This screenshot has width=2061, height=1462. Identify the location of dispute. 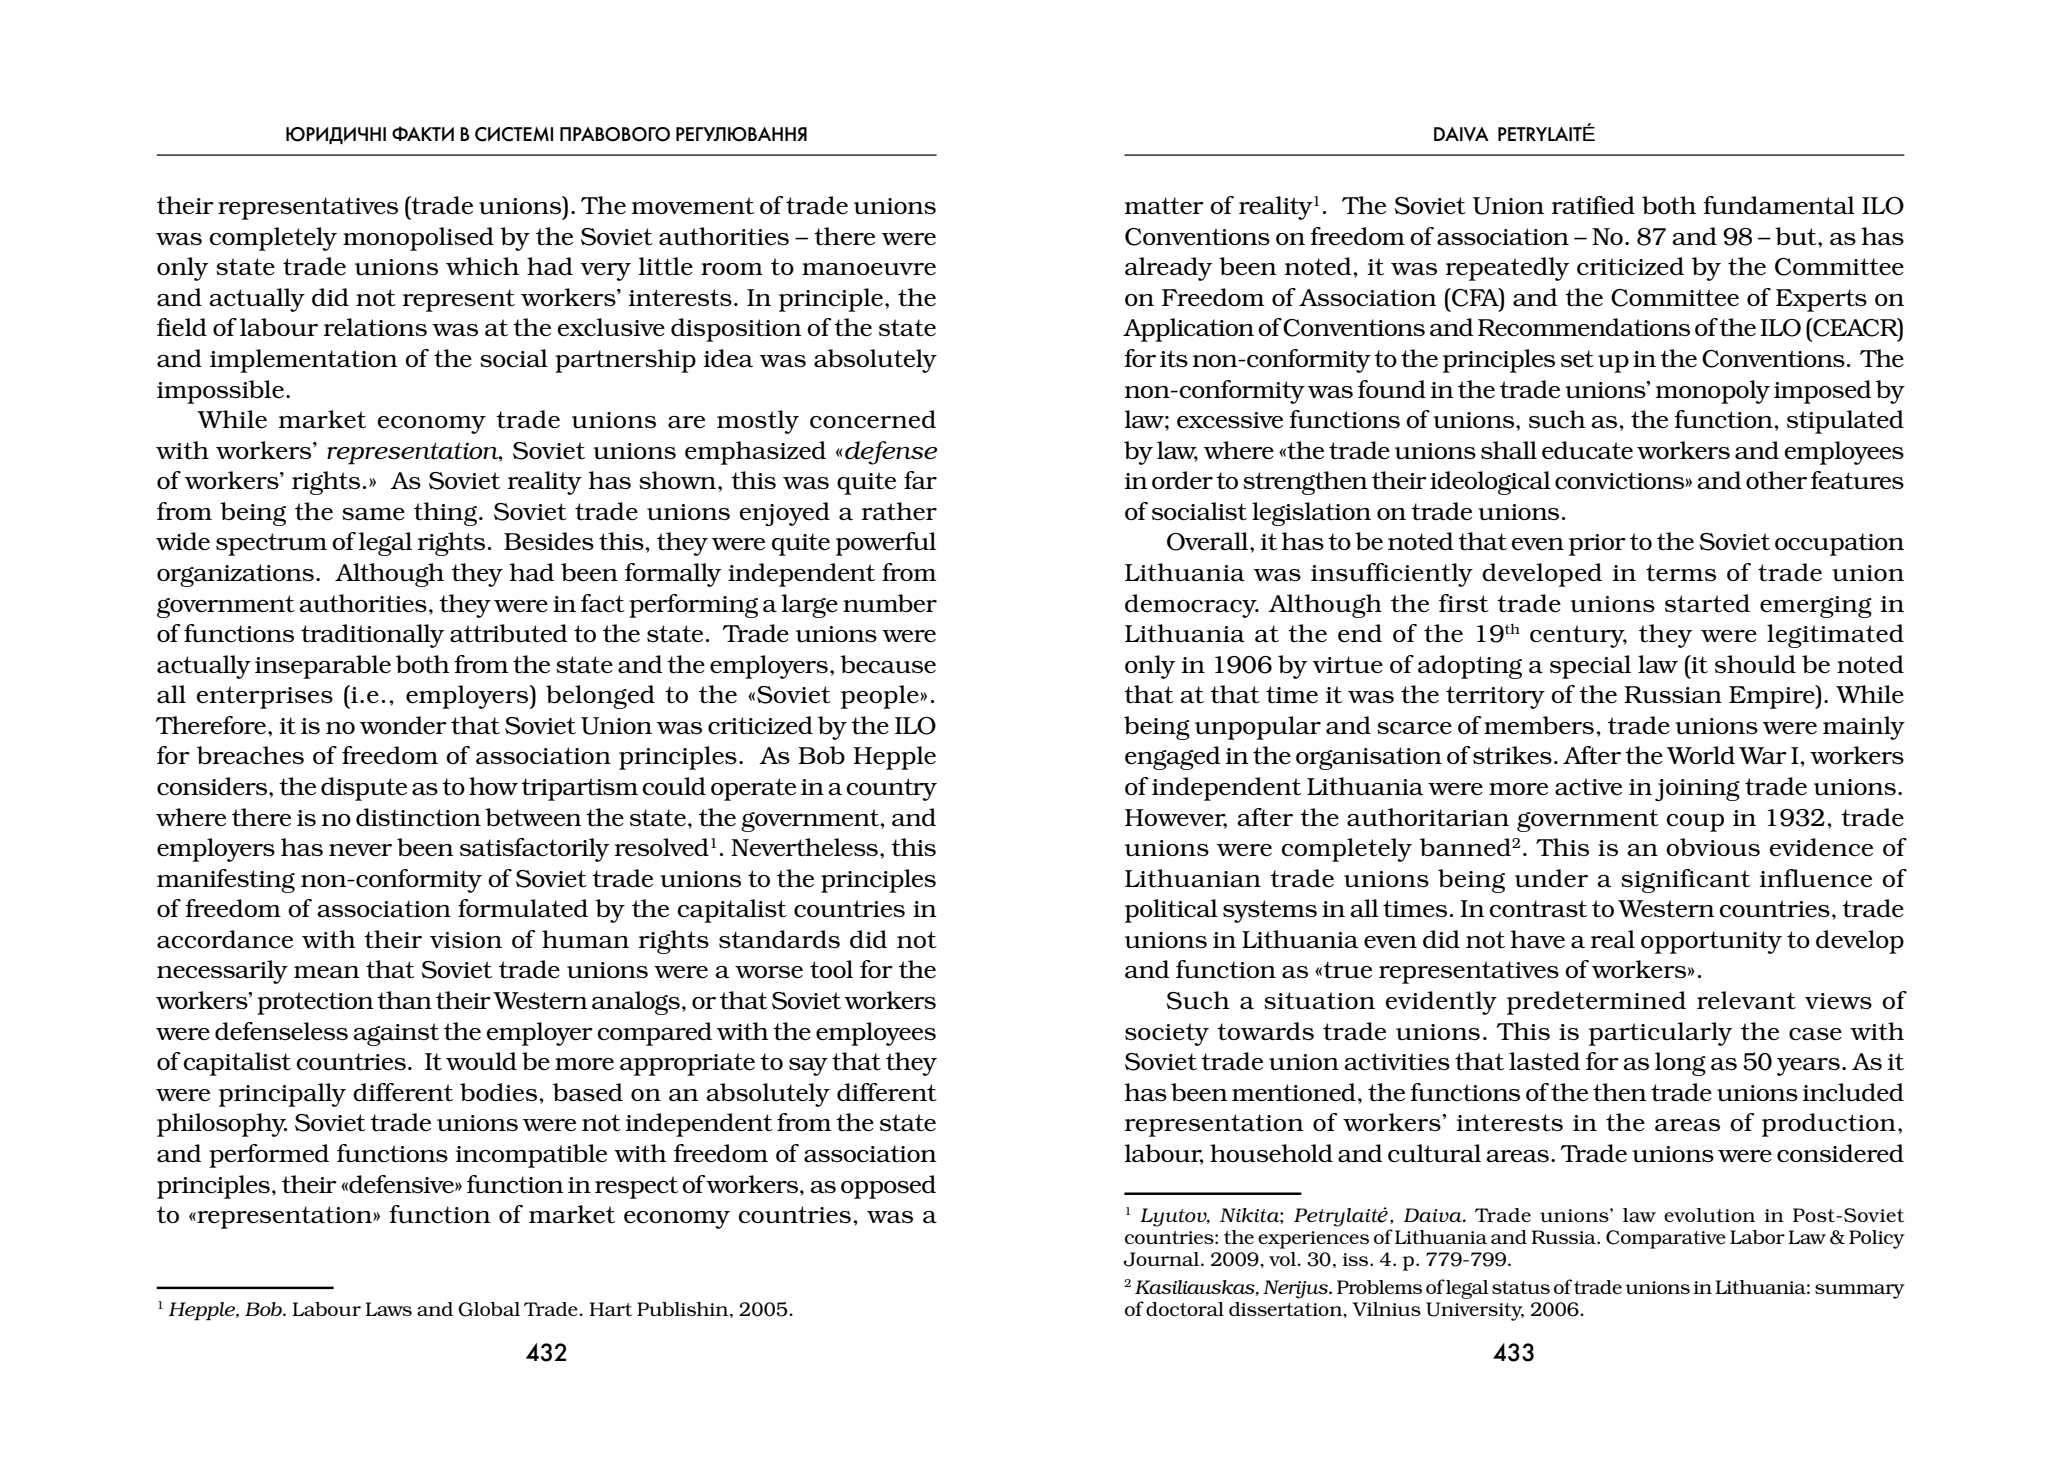
(364, 789).
